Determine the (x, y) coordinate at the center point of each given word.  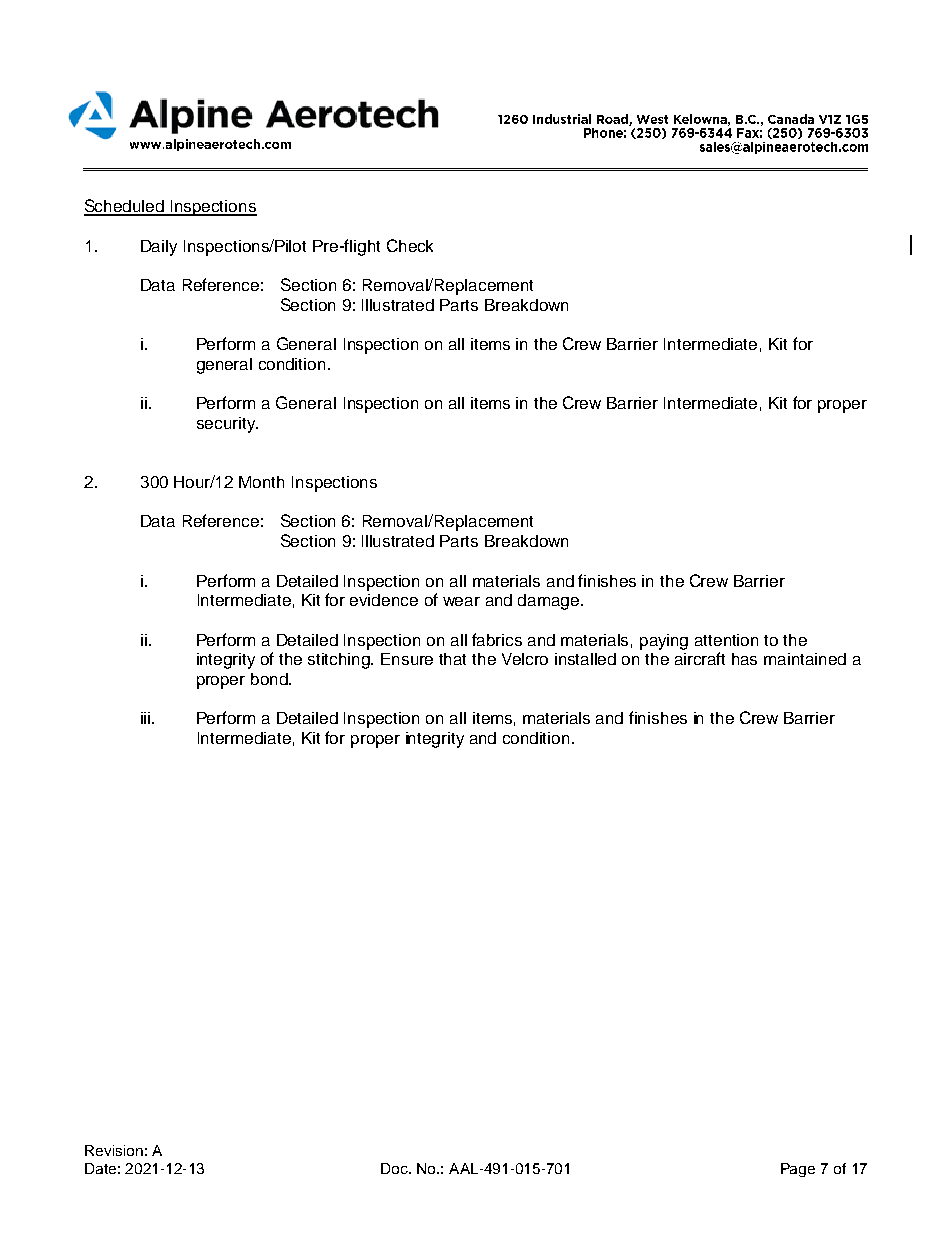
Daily (159, 248)
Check (410, 245)
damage (548, 602)
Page (798, 1170)
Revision (114, 1150)
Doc (395, 1168)
